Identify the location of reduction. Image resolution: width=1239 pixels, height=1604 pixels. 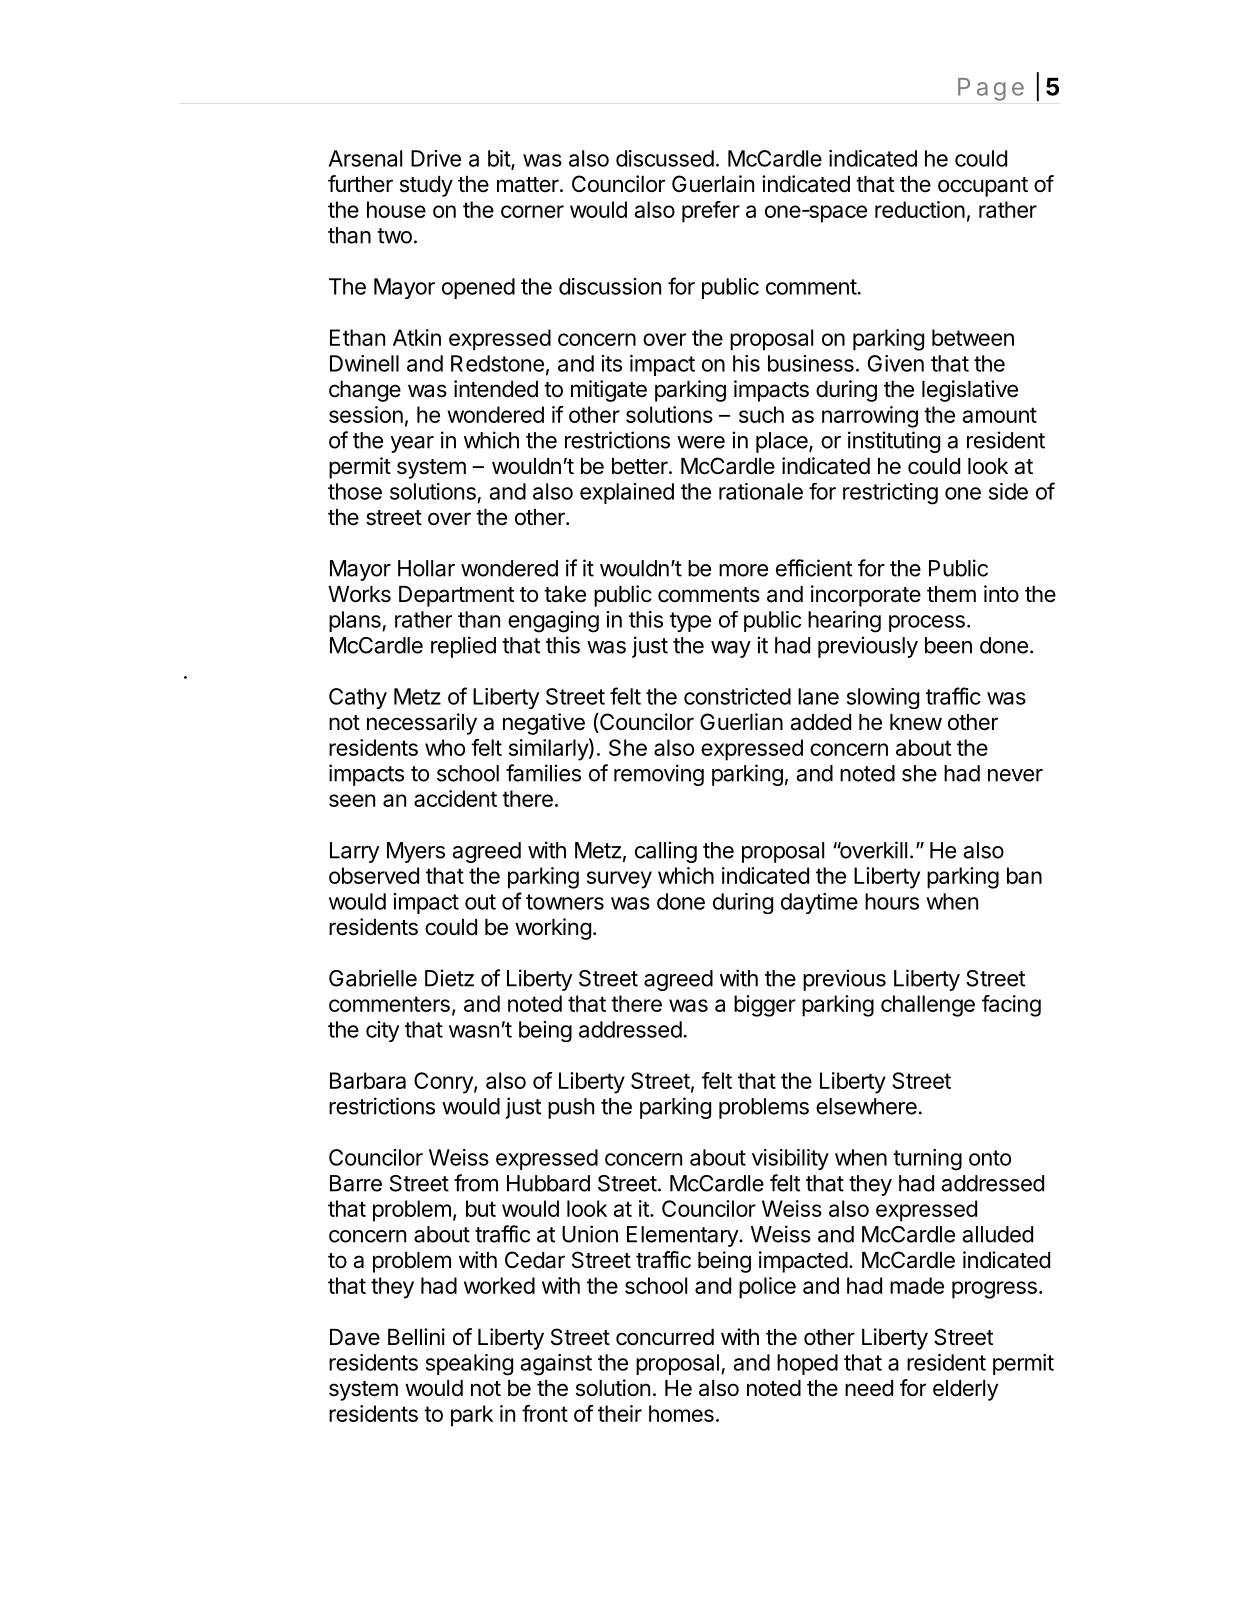
(920, 209).
